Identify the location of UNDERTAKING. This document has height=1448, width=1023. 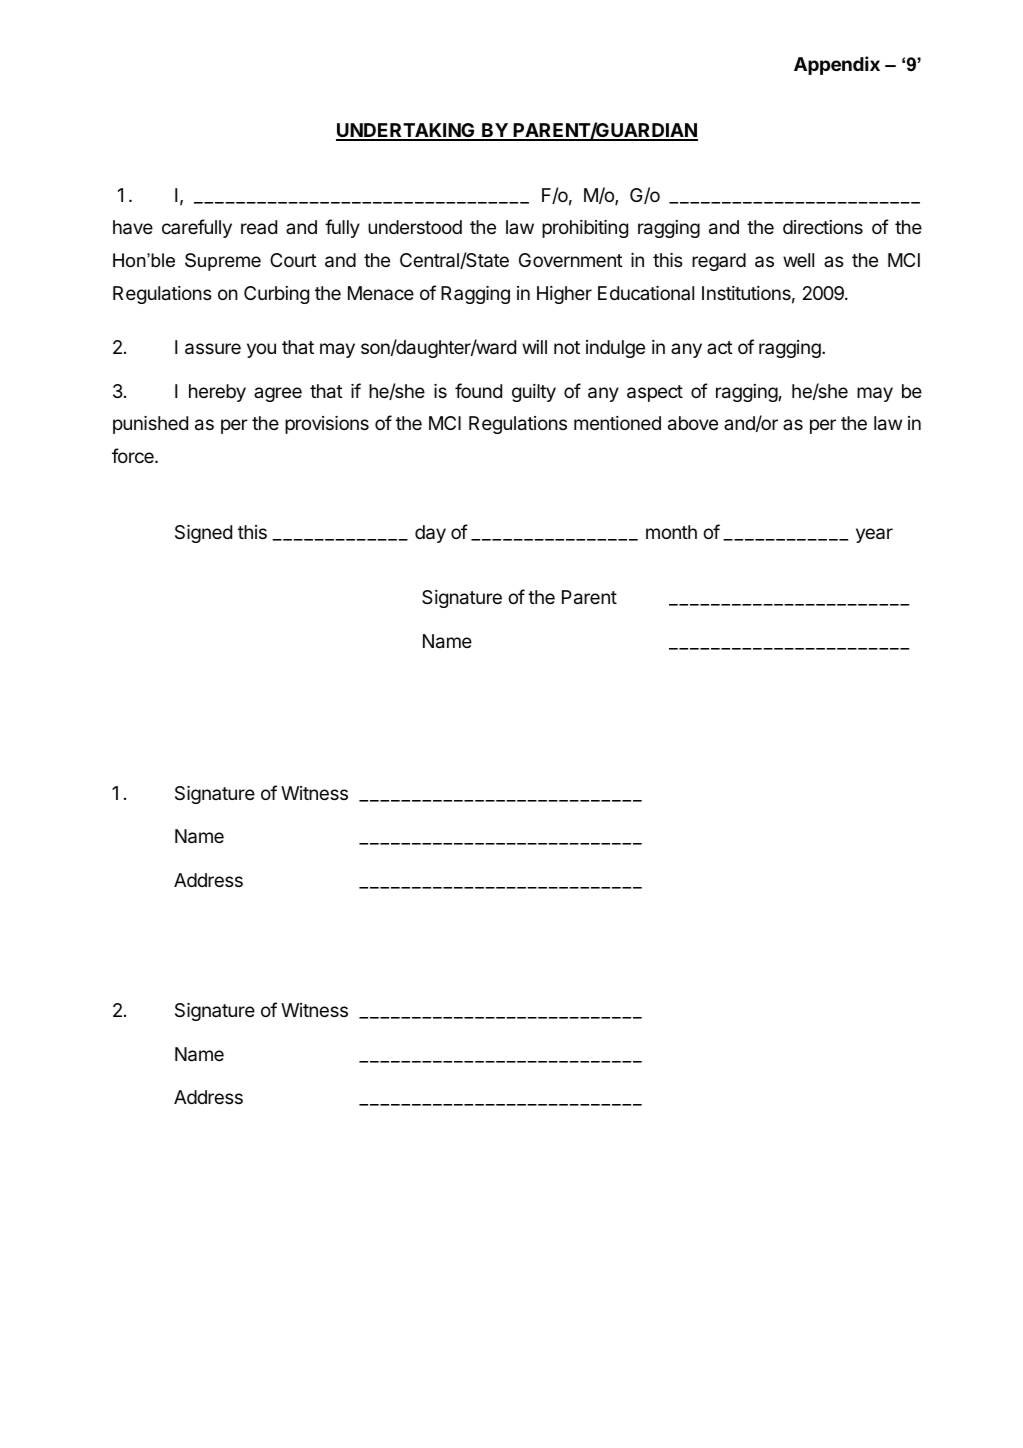
(406, 131).
